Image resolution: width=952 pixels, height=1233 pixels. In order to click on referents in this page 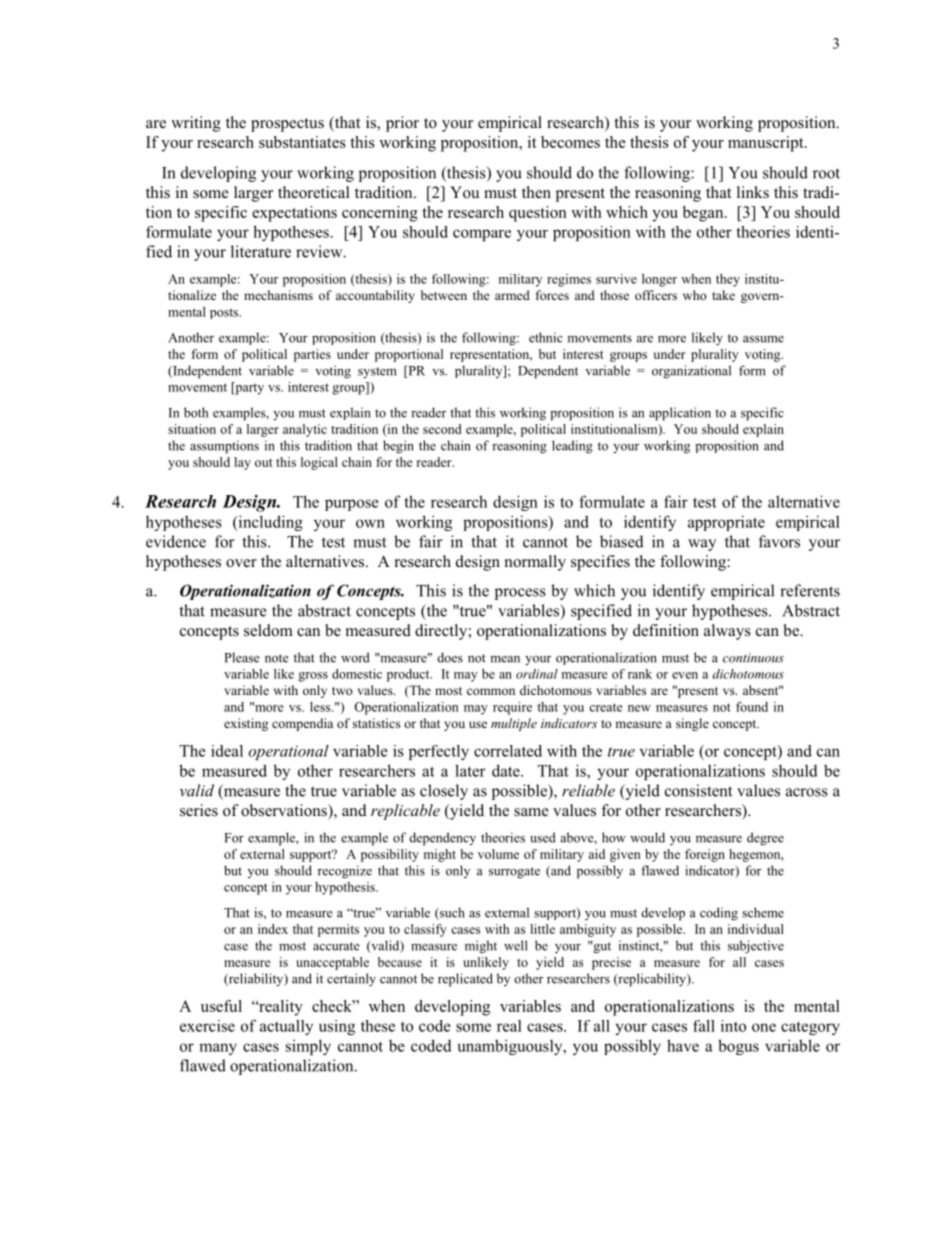, I will do `click(810, 590)`.
